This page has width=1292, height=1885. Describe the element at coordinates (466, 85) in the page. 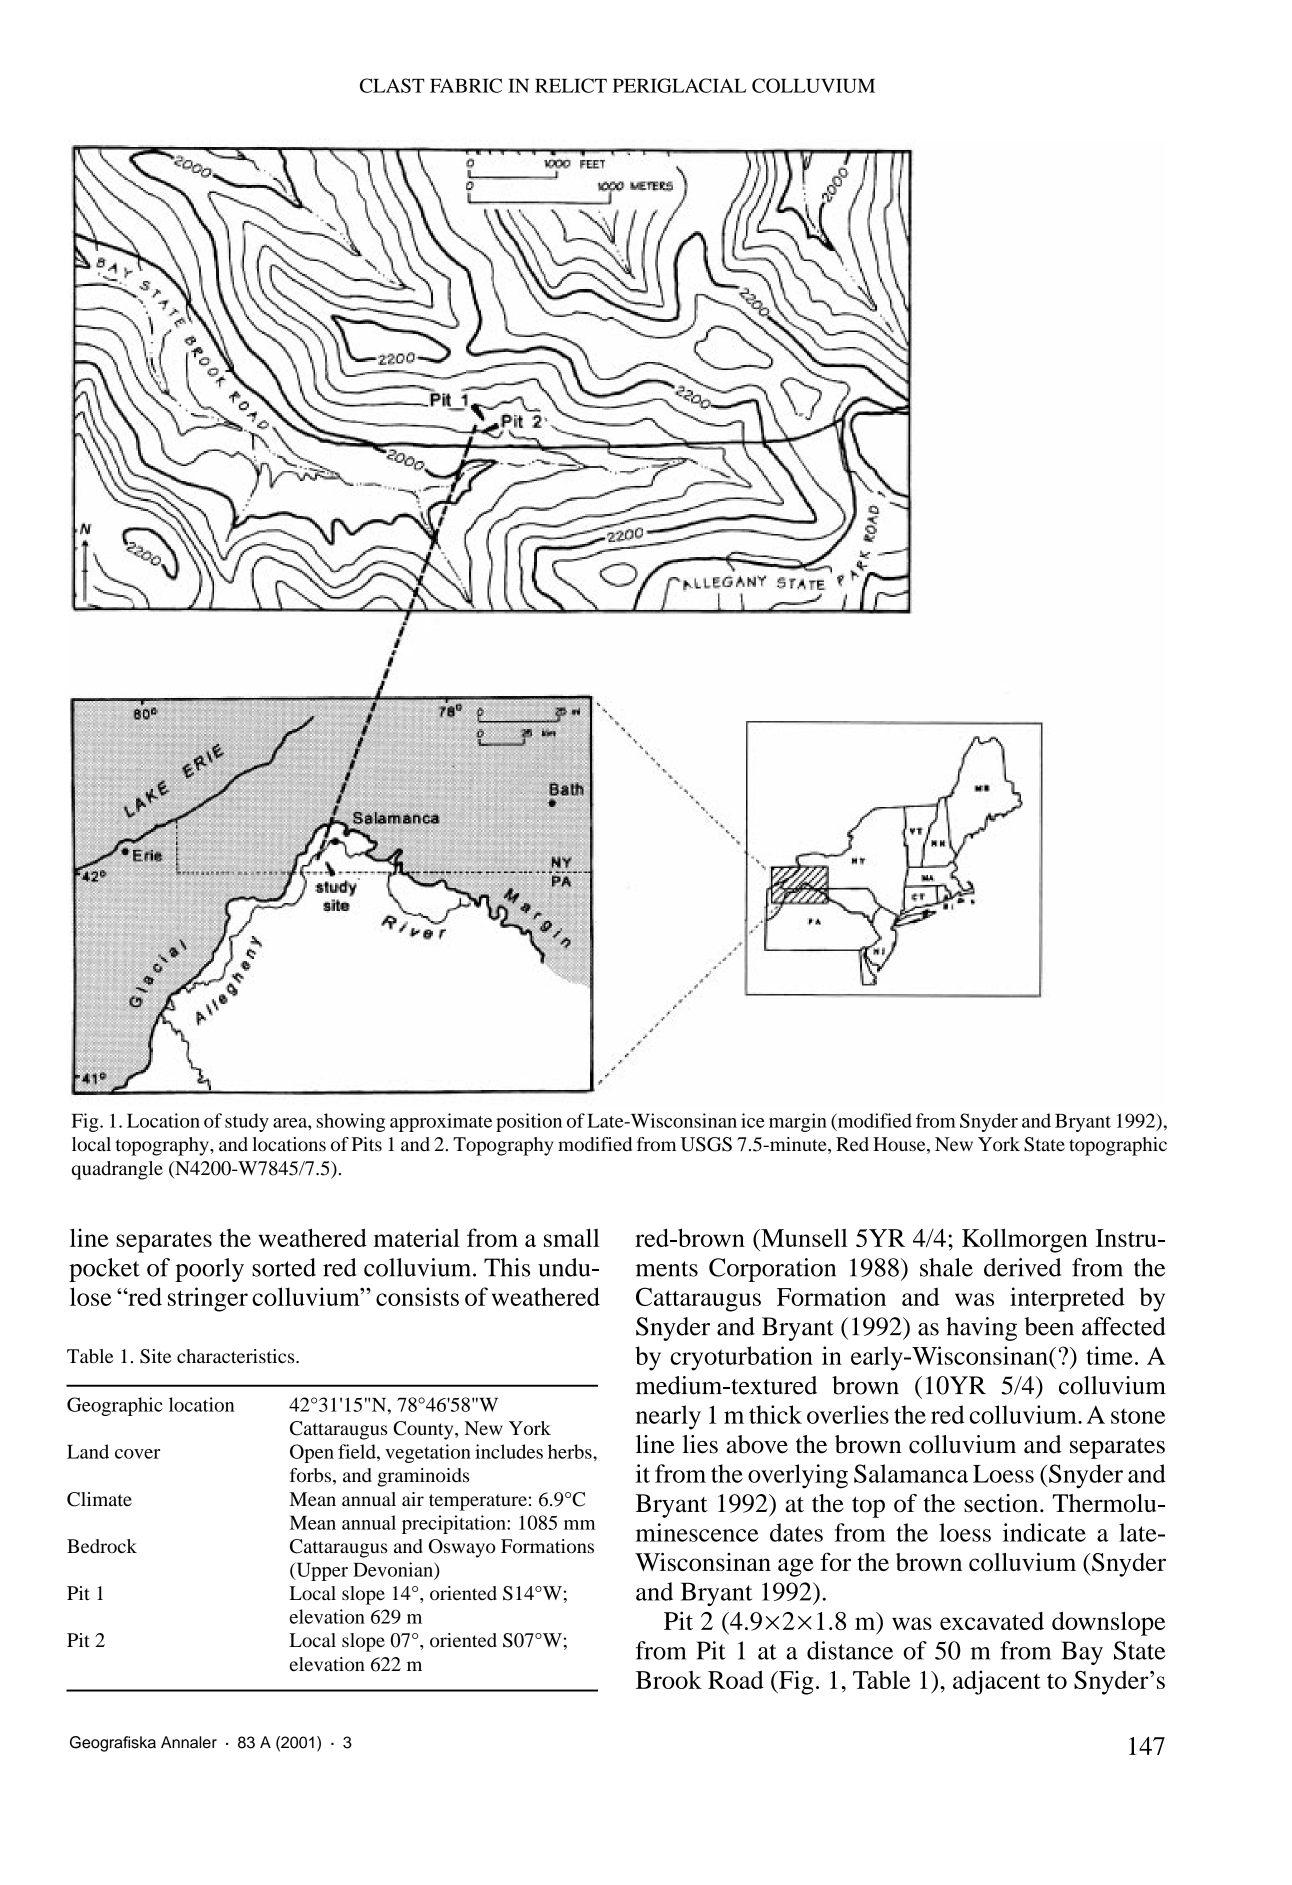

I see `FABRIC` at that location.
